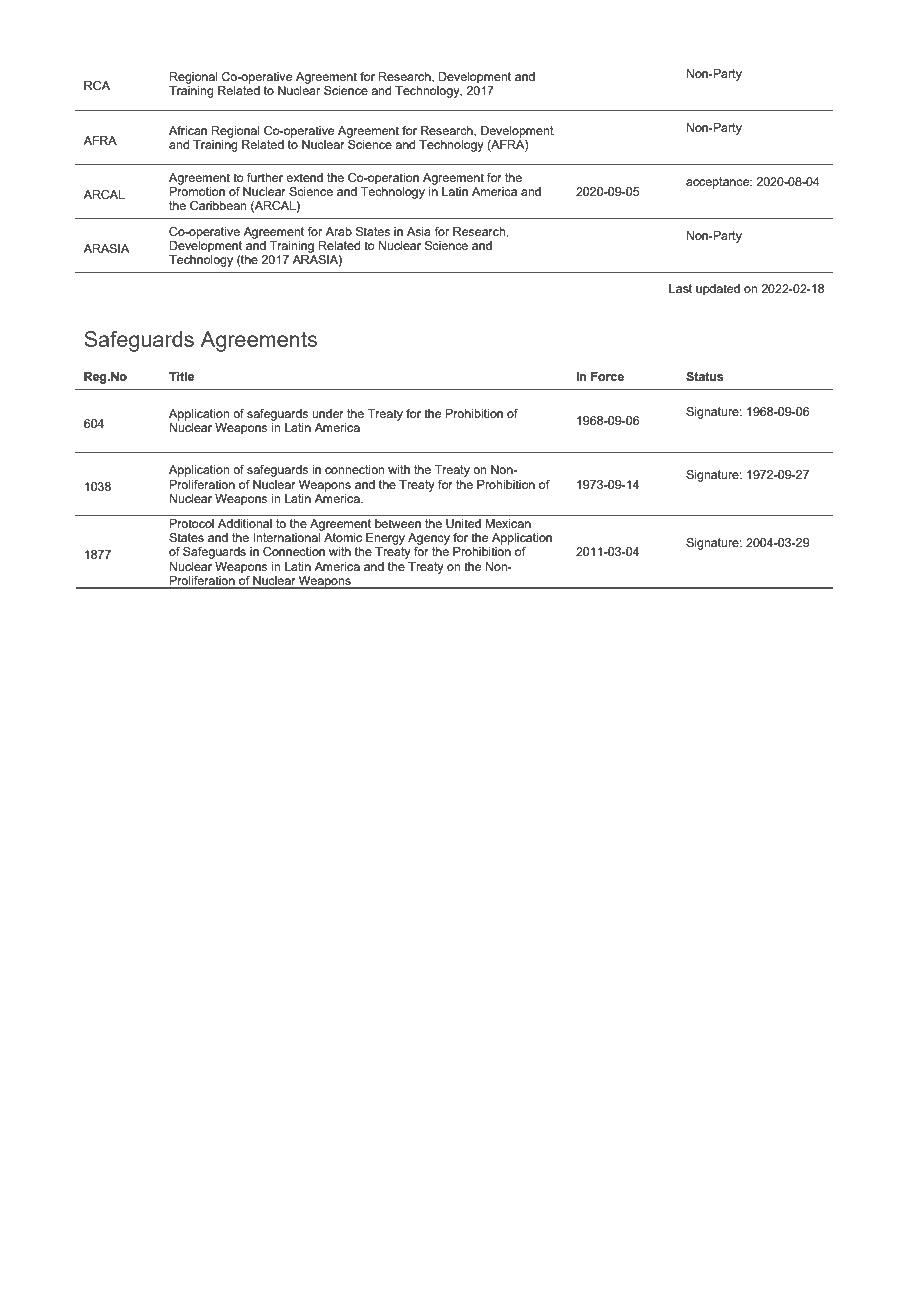  Describe the element at coordinates (680, 288) in the screenshot. I see `Last` at that location.
